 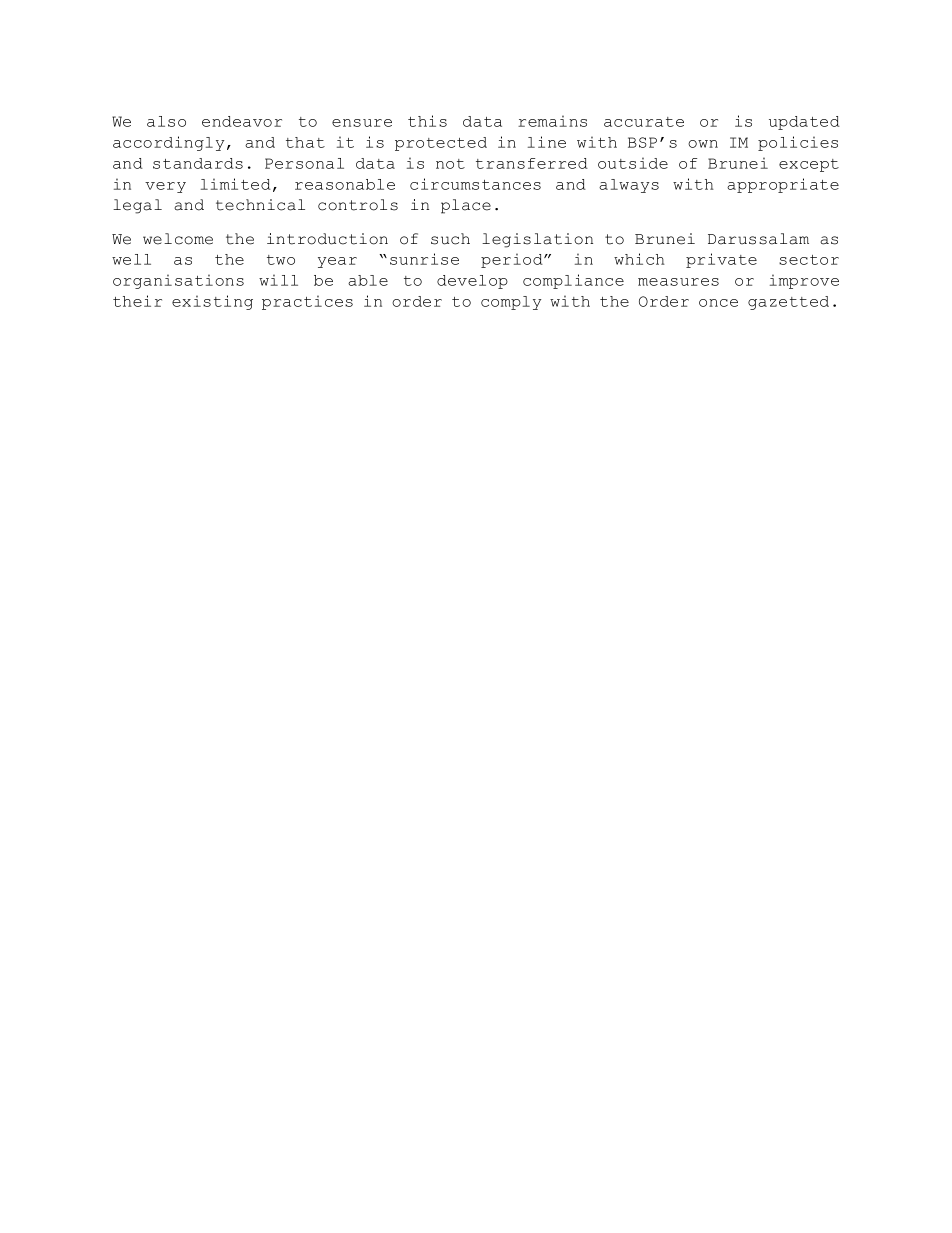 I want to click on technical, so click(x=260, y=205).
